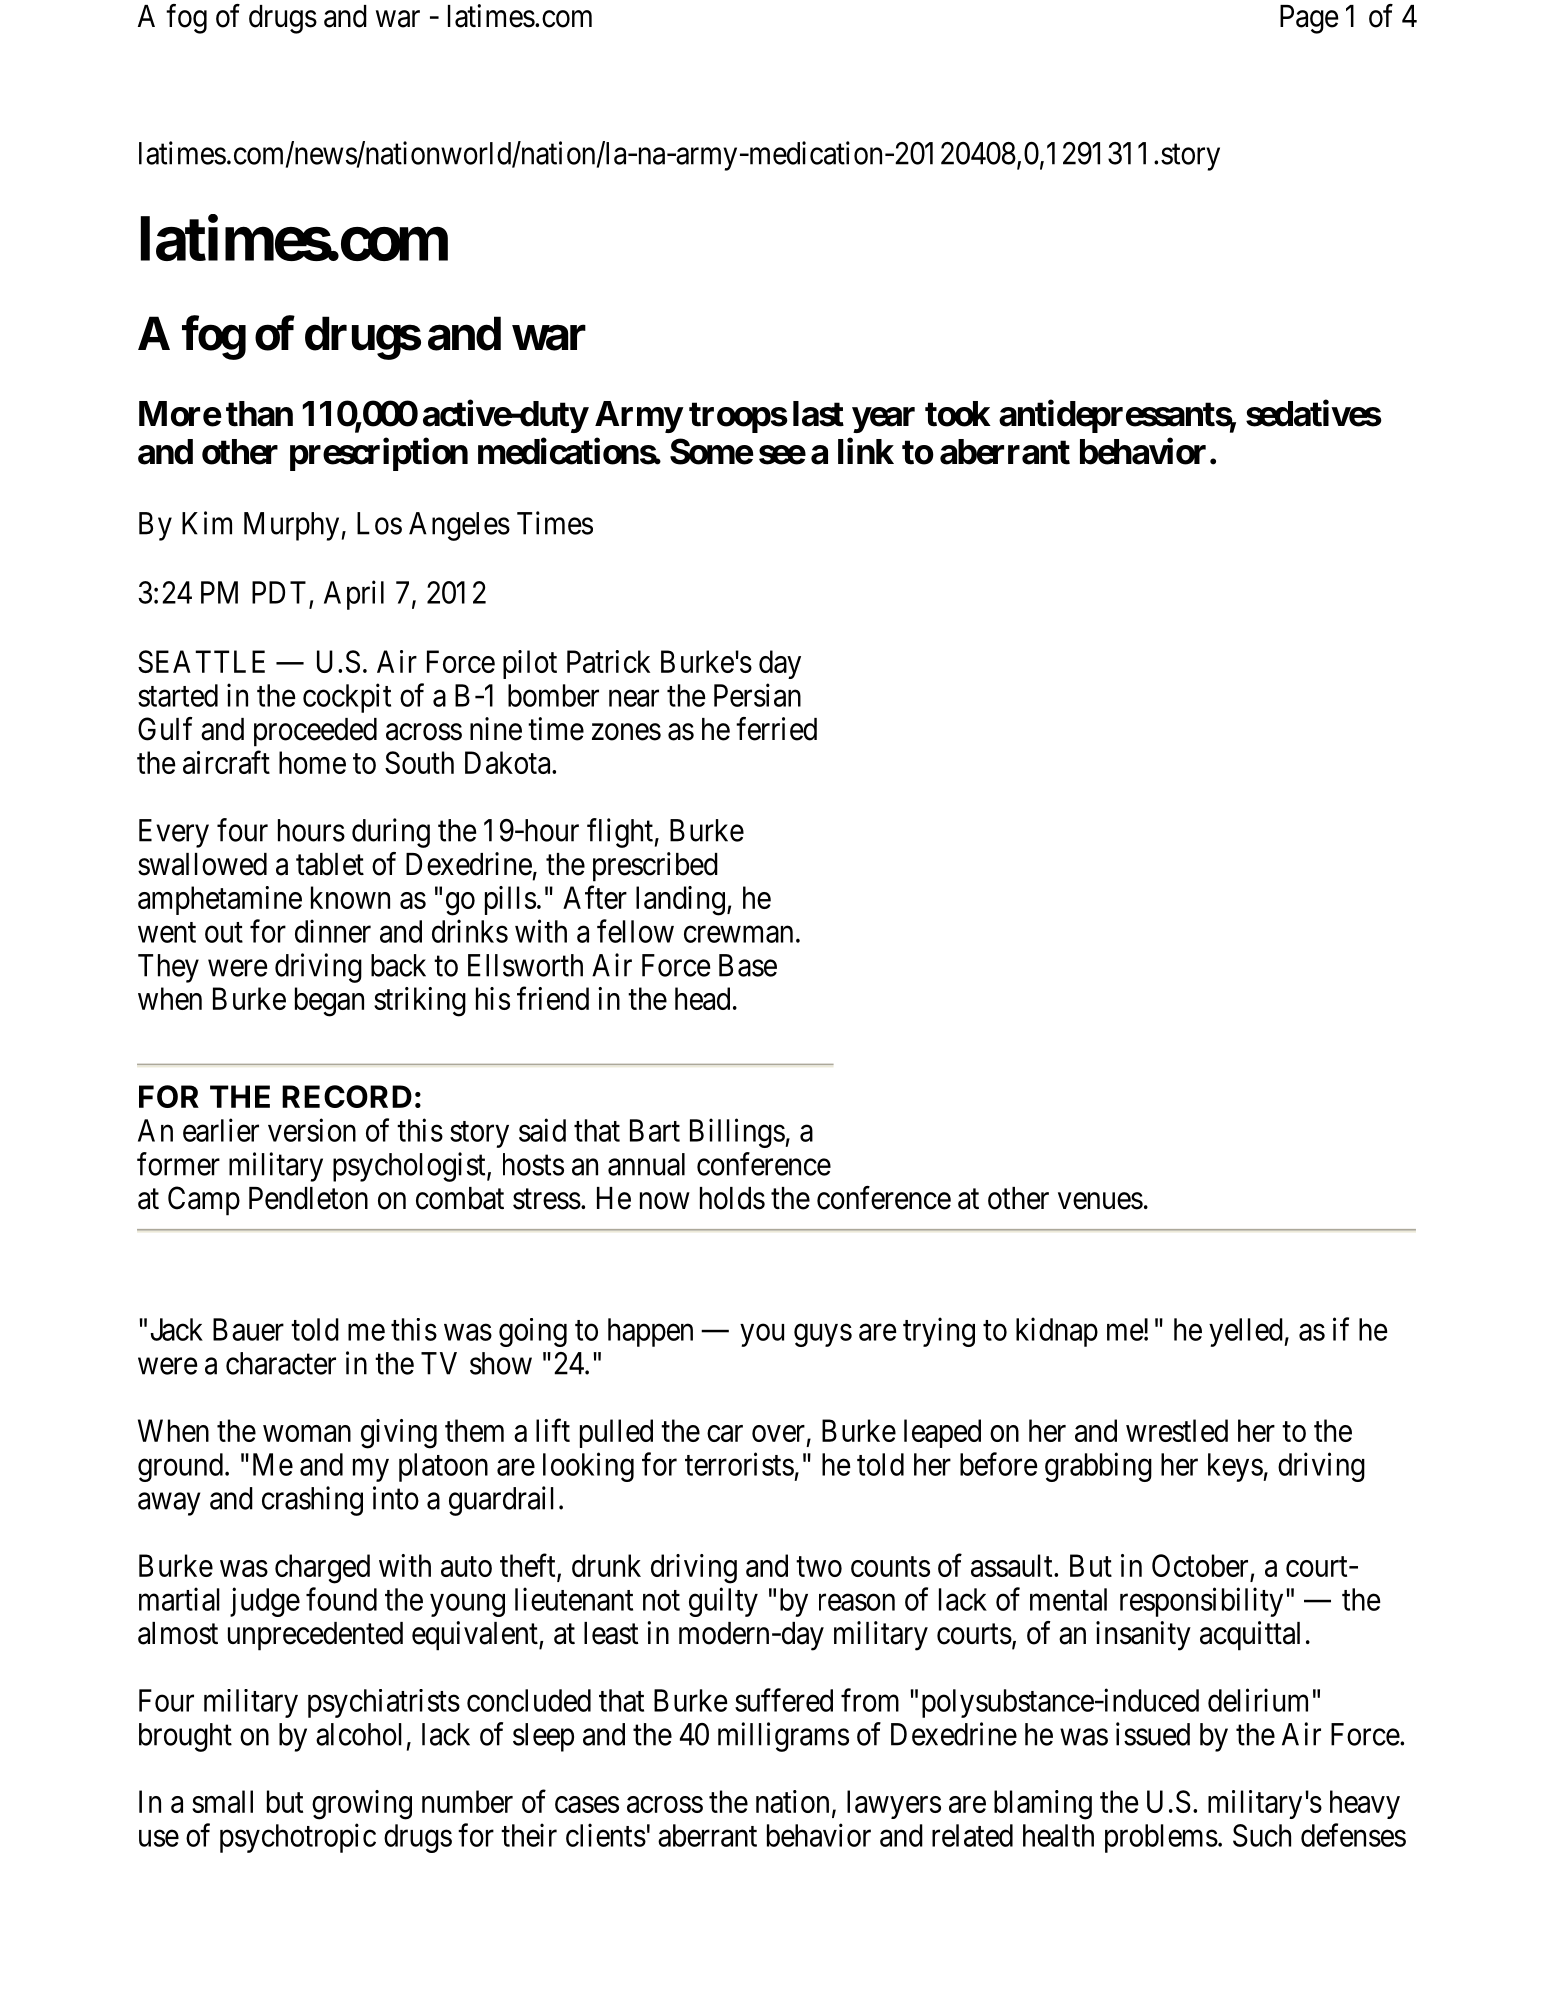 The width and height of the screenshot is (1553, 2010). I want to click on dinner, so click(333, 931).
